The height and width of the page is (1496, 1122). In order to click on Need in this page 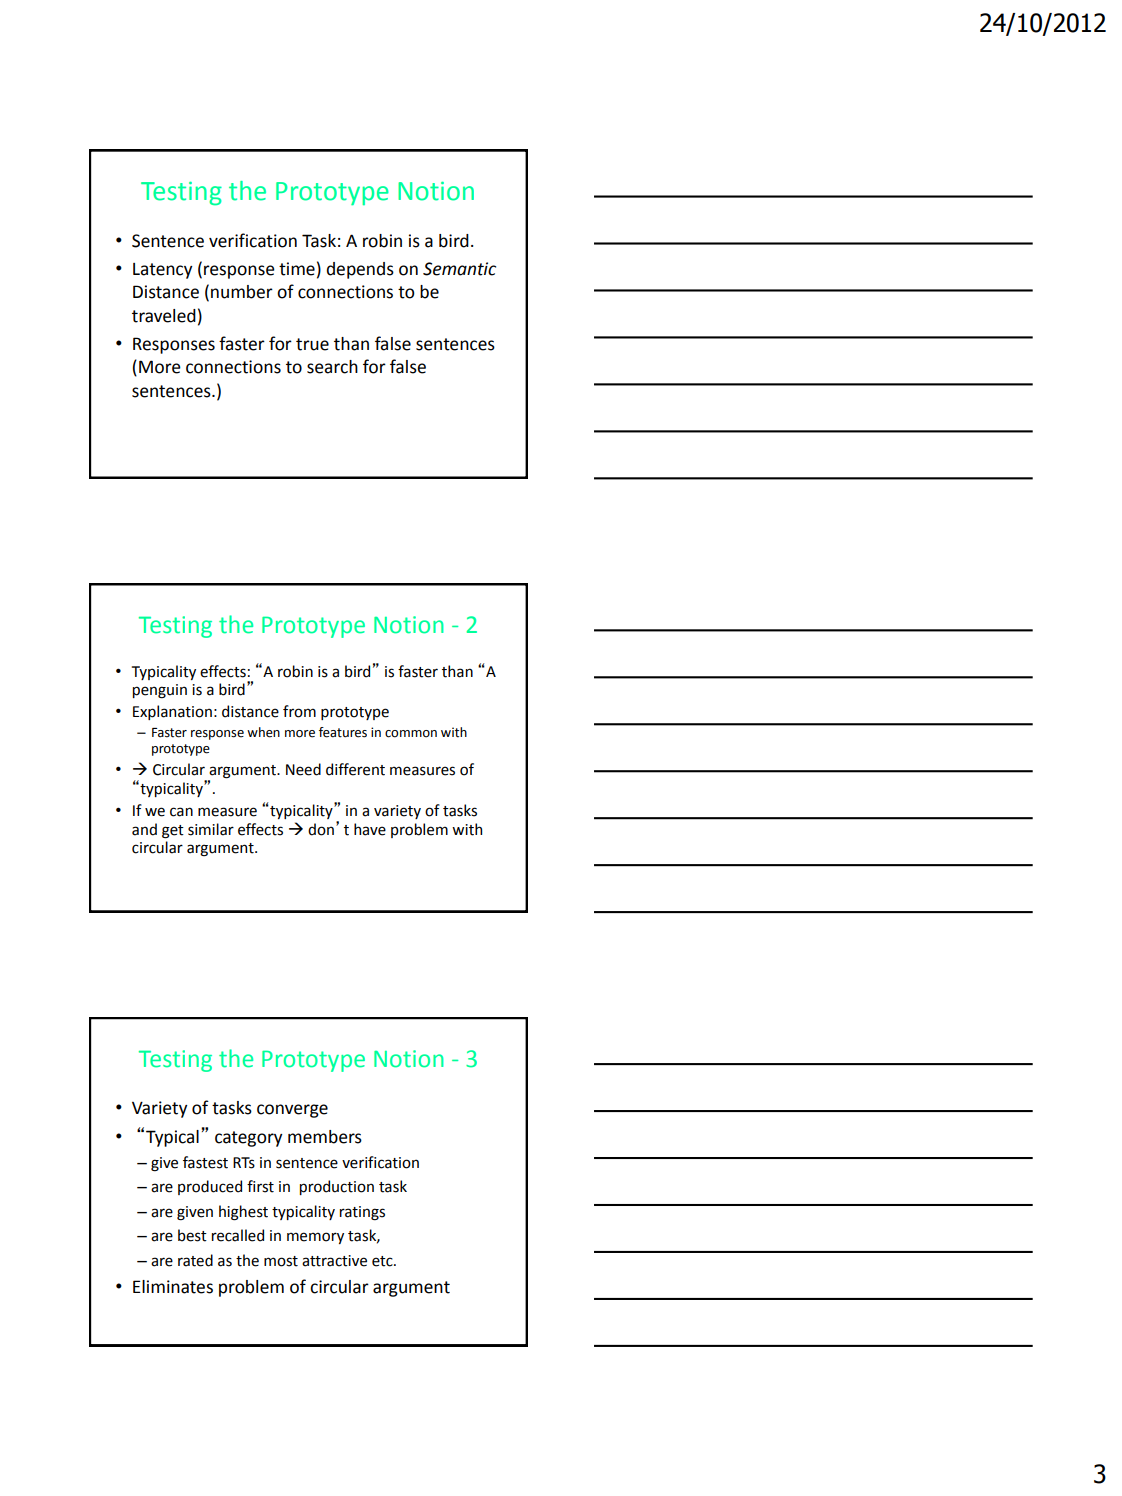, I will do `click(303, 769)`.
